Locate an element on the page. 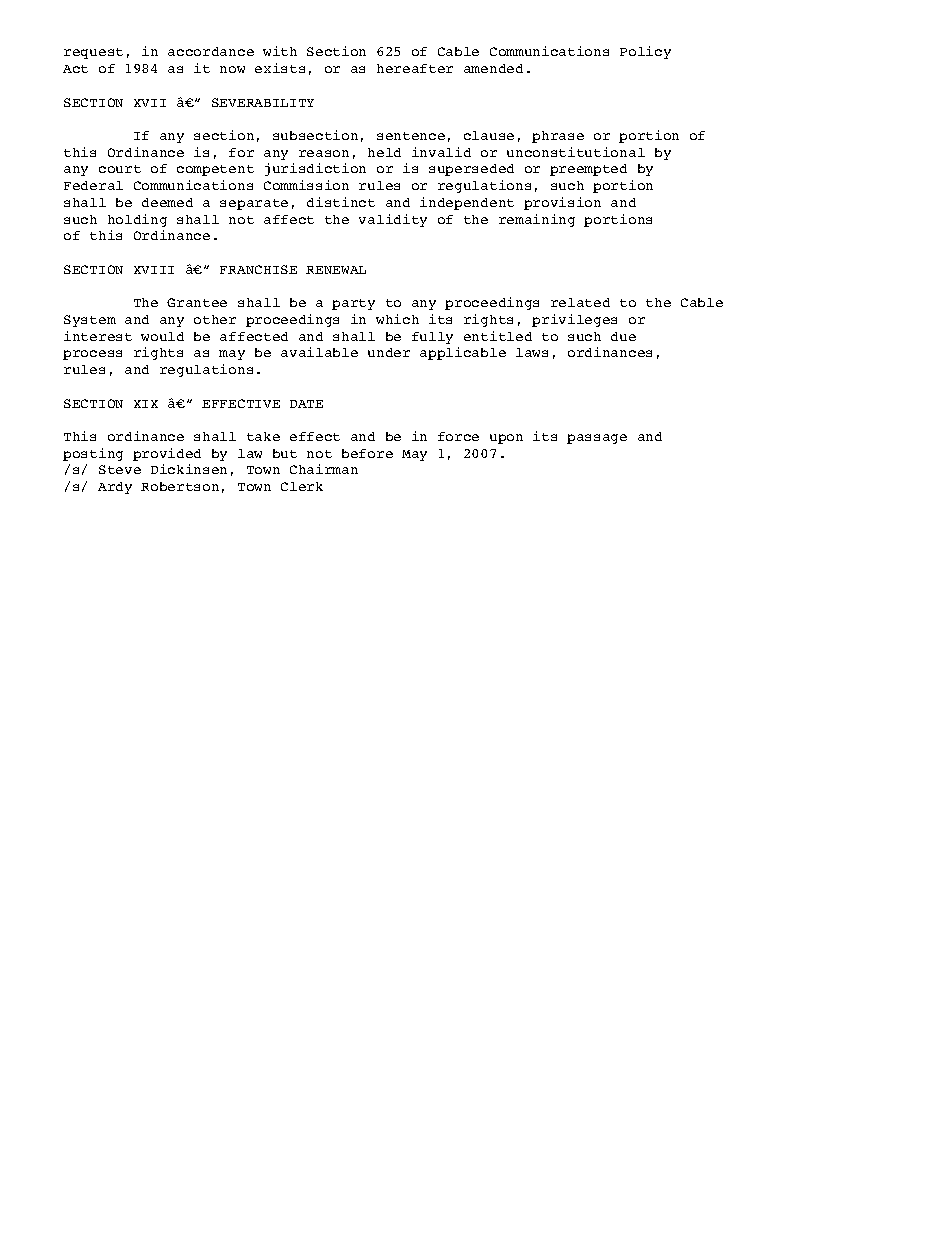 This document has width=952, height=1233. request is located at coordinates (93, 53).
